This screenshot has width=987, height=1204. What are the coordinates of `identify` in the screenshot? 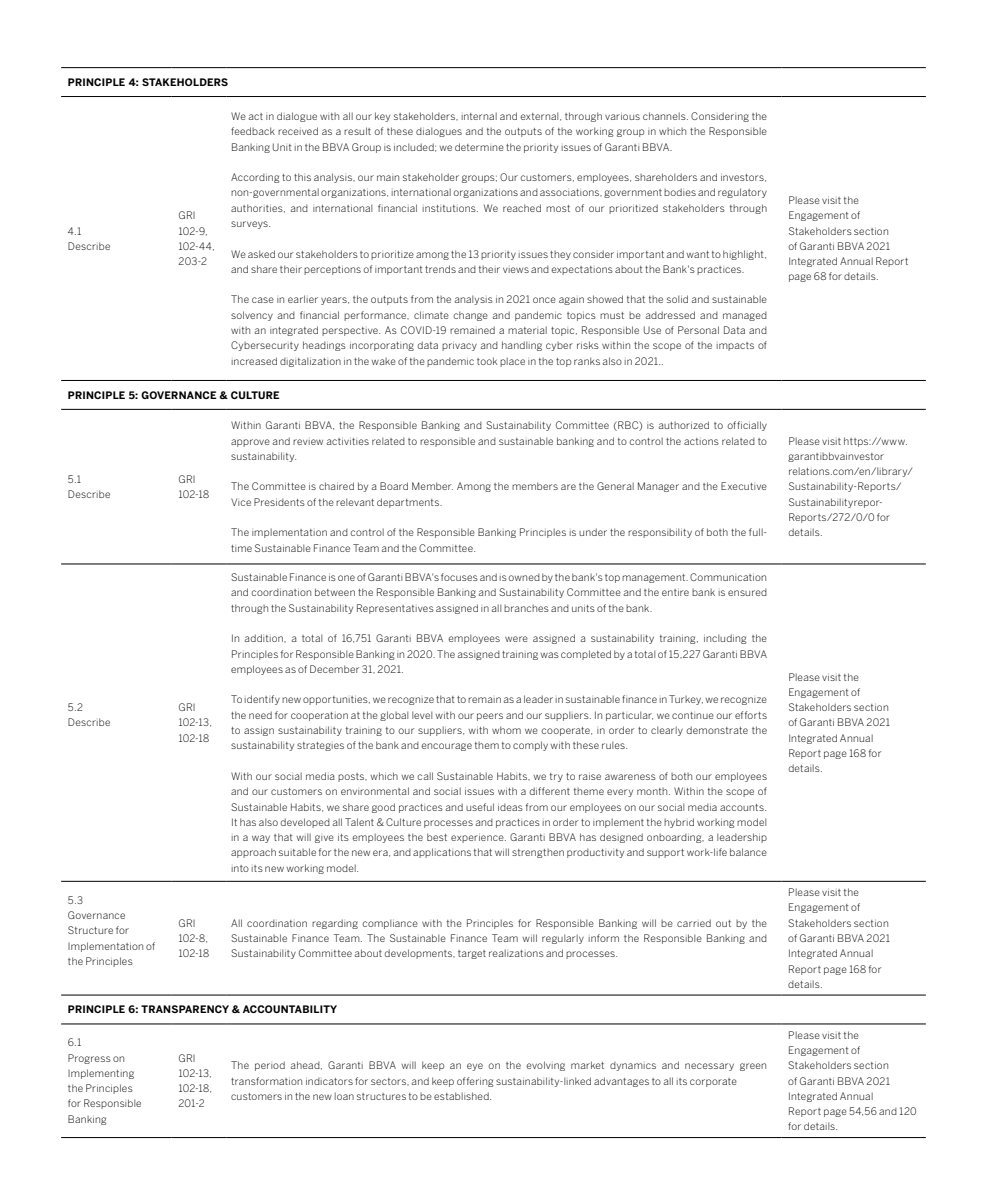 It's located at (262, 700).
